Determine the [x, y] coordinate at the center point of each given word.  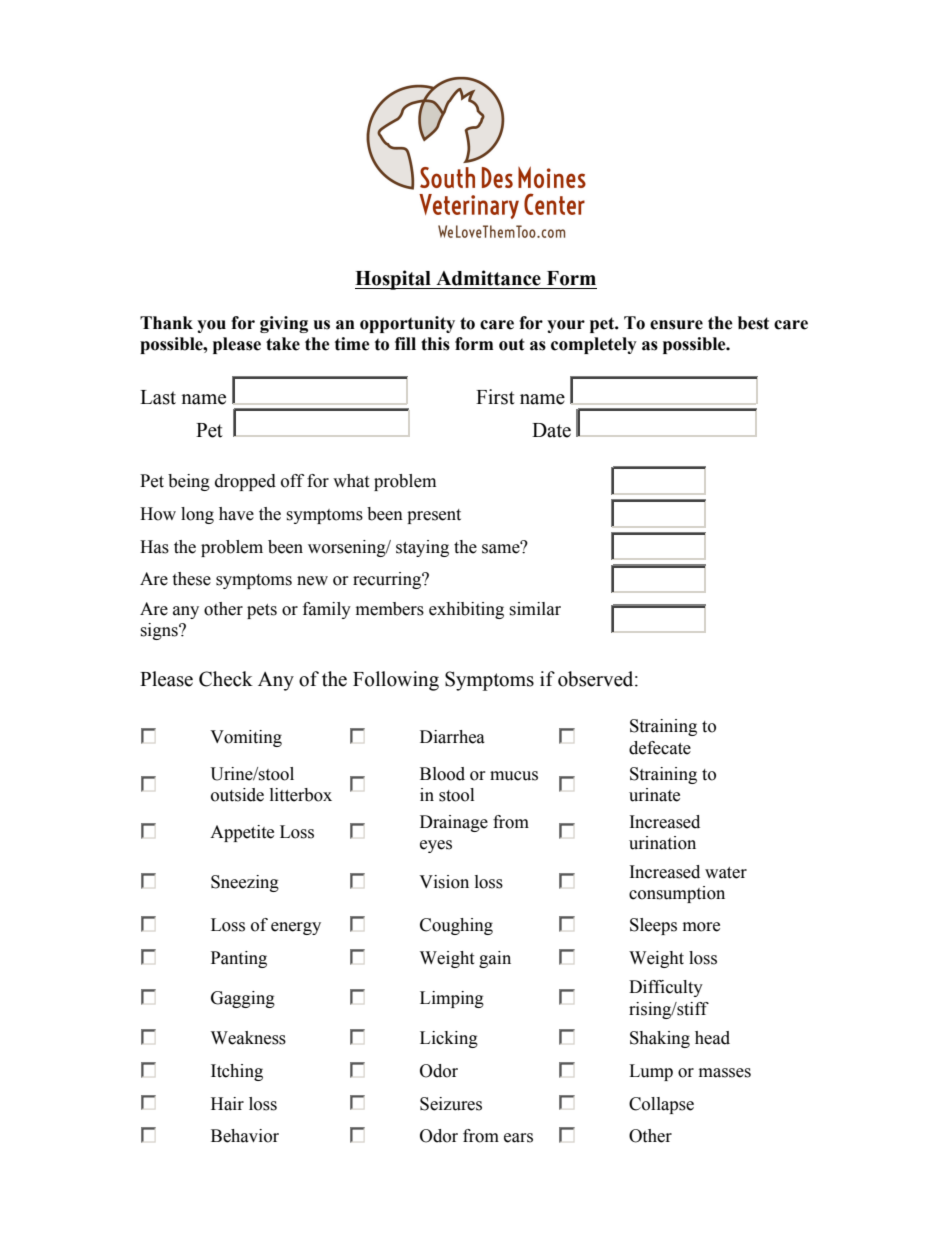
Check [226, 679]
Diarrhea [452, 737]
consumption [677, 894]
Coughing [456, 926]
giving [284, 324]
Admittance [488, 278]
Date [551, 430]
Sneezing [245, 883]
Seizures [451, 1104]
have [236, 514]
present [434, 516]
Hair [227, 1104]
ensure [676, 325]
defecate [660, 748]
